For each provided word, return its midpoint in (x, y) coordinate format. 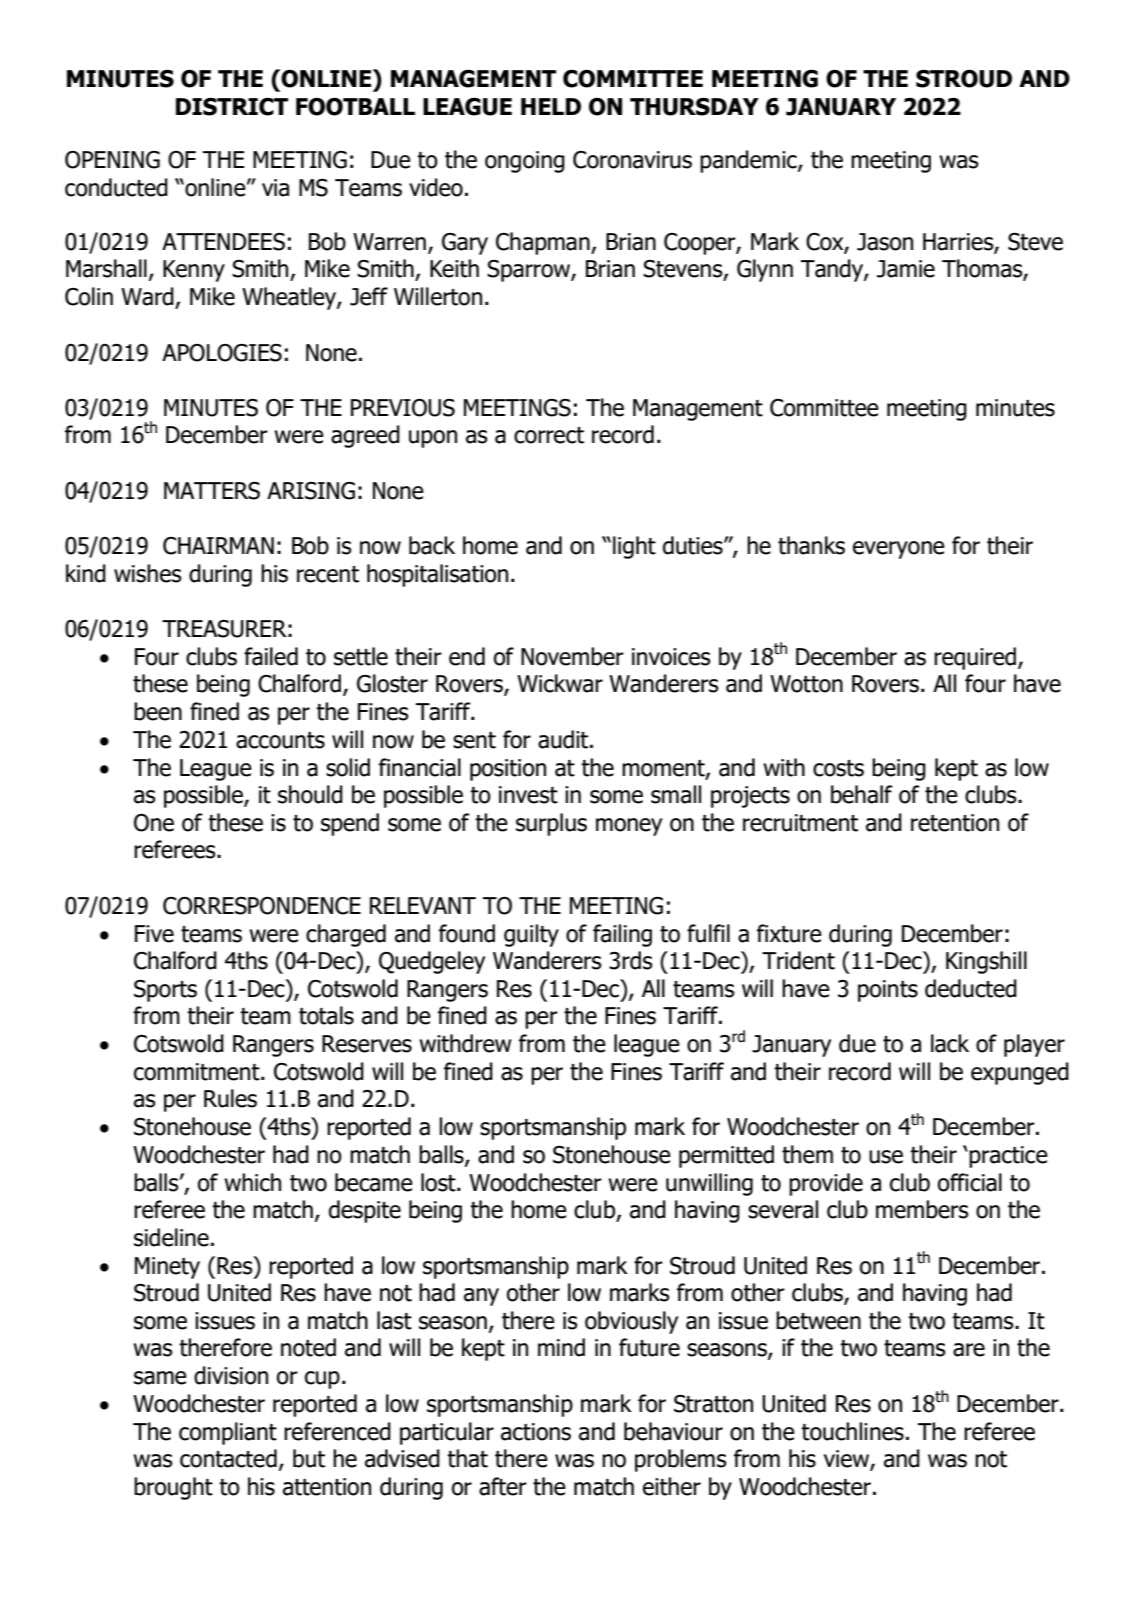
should (310, 794)
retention (955, 823)
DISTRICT (232, 107)
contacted (228, 1458)
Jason (885, 242)
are (969, 1350)
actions (536, 1432)
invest (528, 795)
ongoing (525, 162)
